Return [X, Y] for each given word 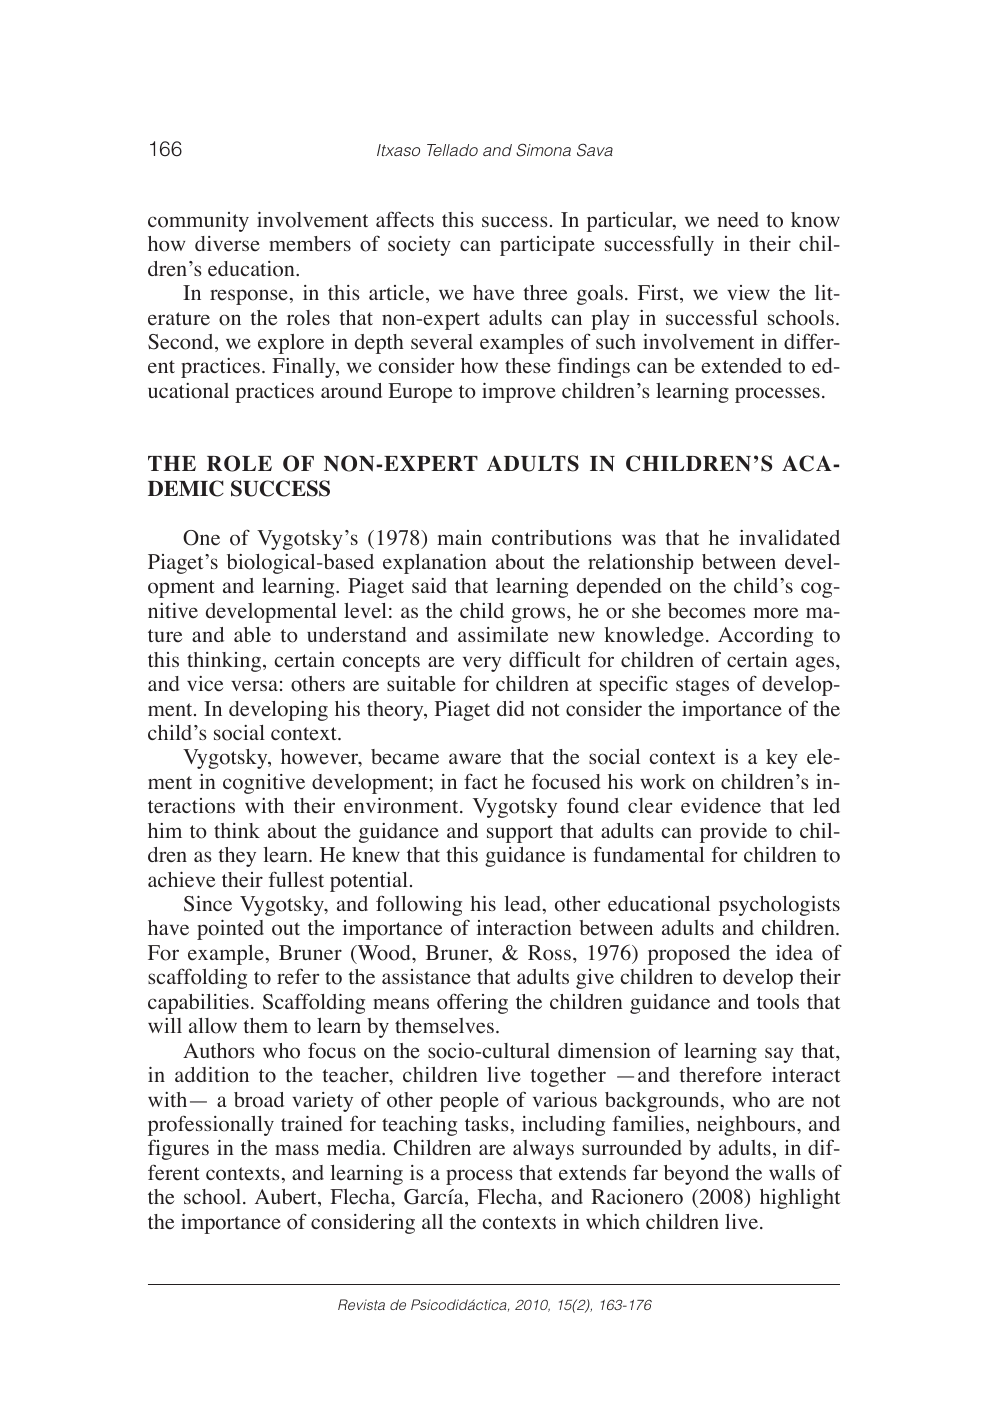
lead [524, 905]
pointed [230, 930]
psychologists [779, 906]
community [198, 222]
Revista [361, 1304]
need [738, 220]
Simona [543, 150]
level [365, 611]
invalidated [789, 538]
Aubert [287, 1198]
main [460, 537]
